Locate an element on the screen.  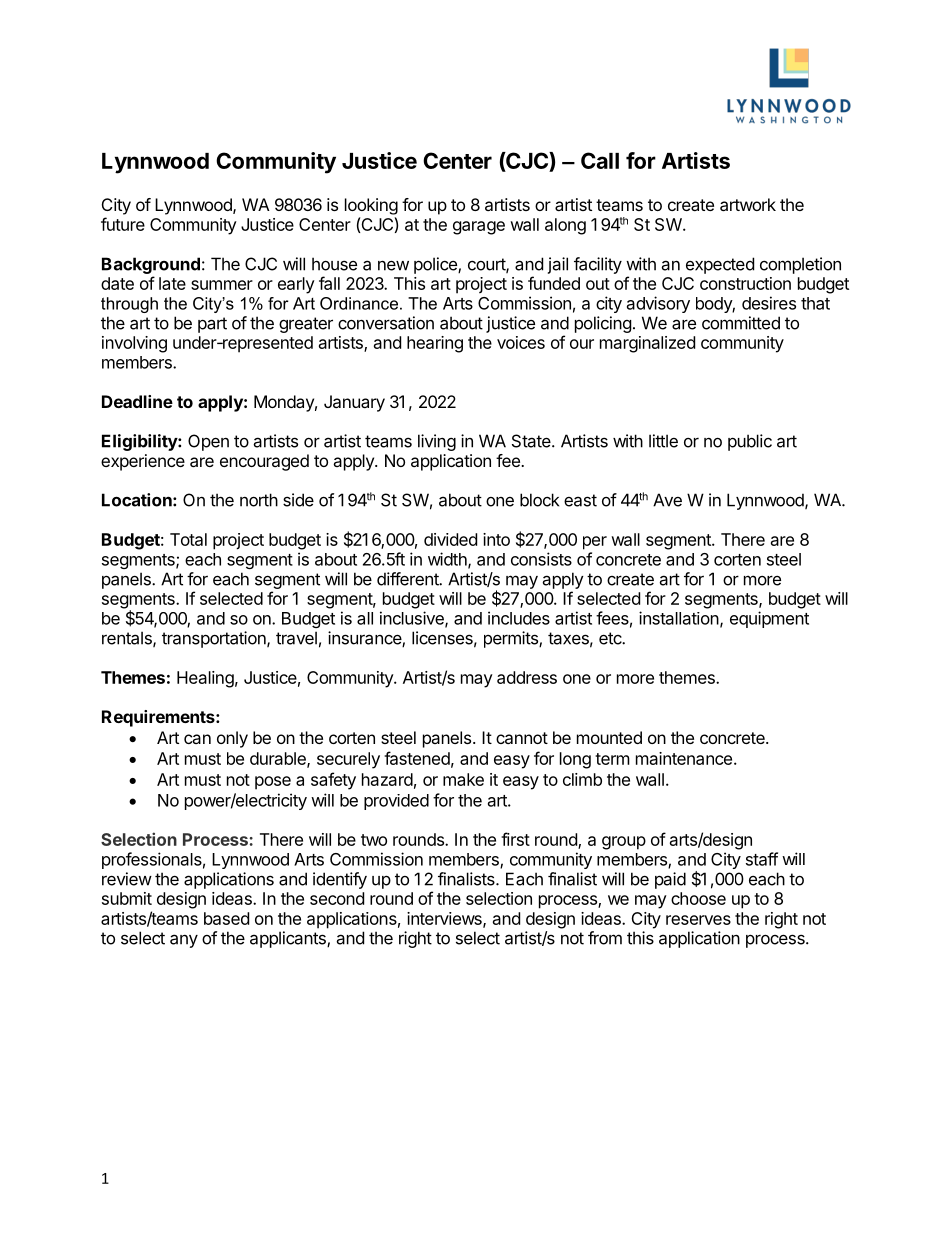
hearing is located at coordinates (435, 344).
